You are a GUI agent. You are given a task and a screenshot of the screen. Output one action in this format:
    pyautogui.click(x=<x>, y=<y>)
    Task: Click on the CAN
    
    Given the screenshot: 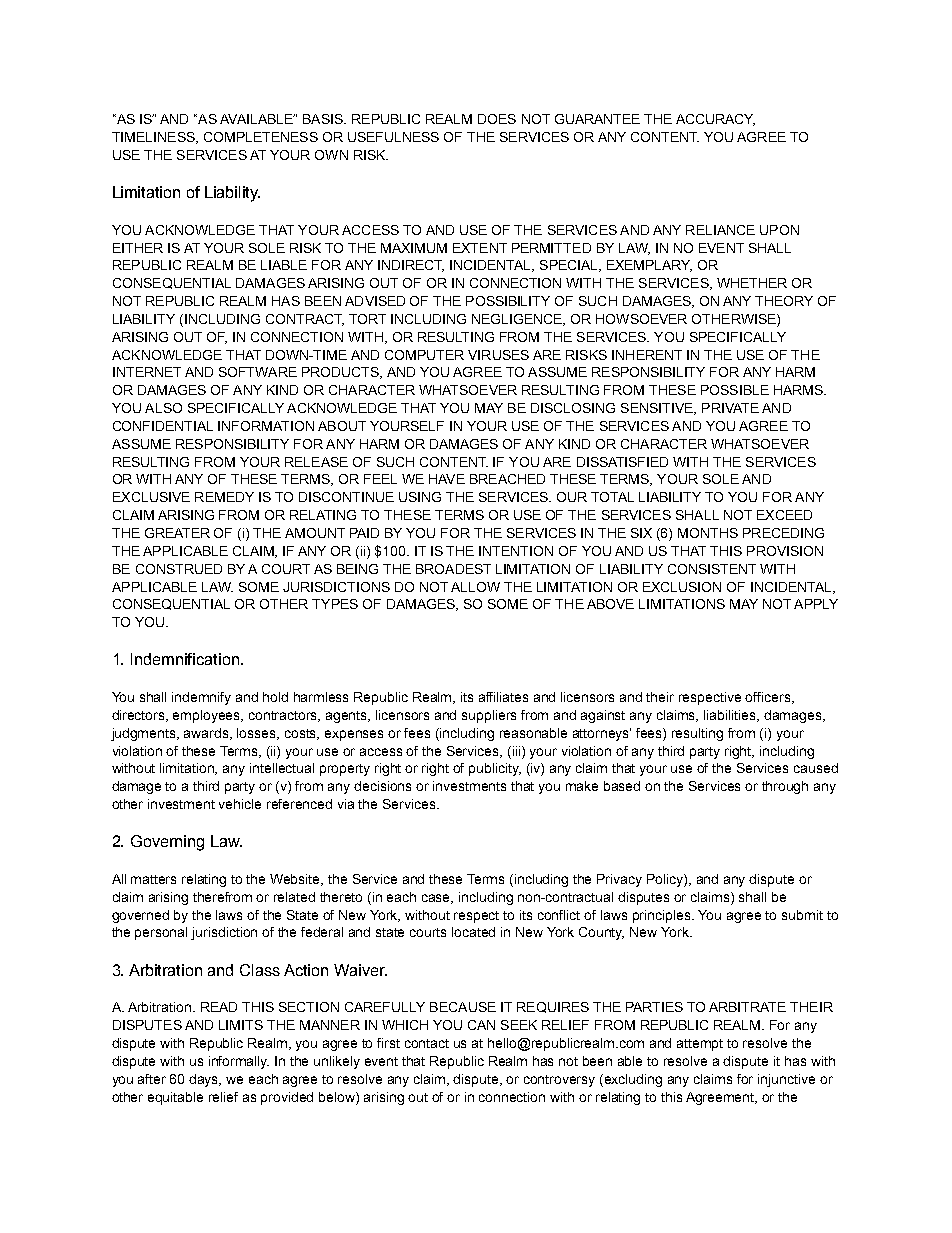 What is the action you would take?
    pyautogui.click(x=481, y=1025)
